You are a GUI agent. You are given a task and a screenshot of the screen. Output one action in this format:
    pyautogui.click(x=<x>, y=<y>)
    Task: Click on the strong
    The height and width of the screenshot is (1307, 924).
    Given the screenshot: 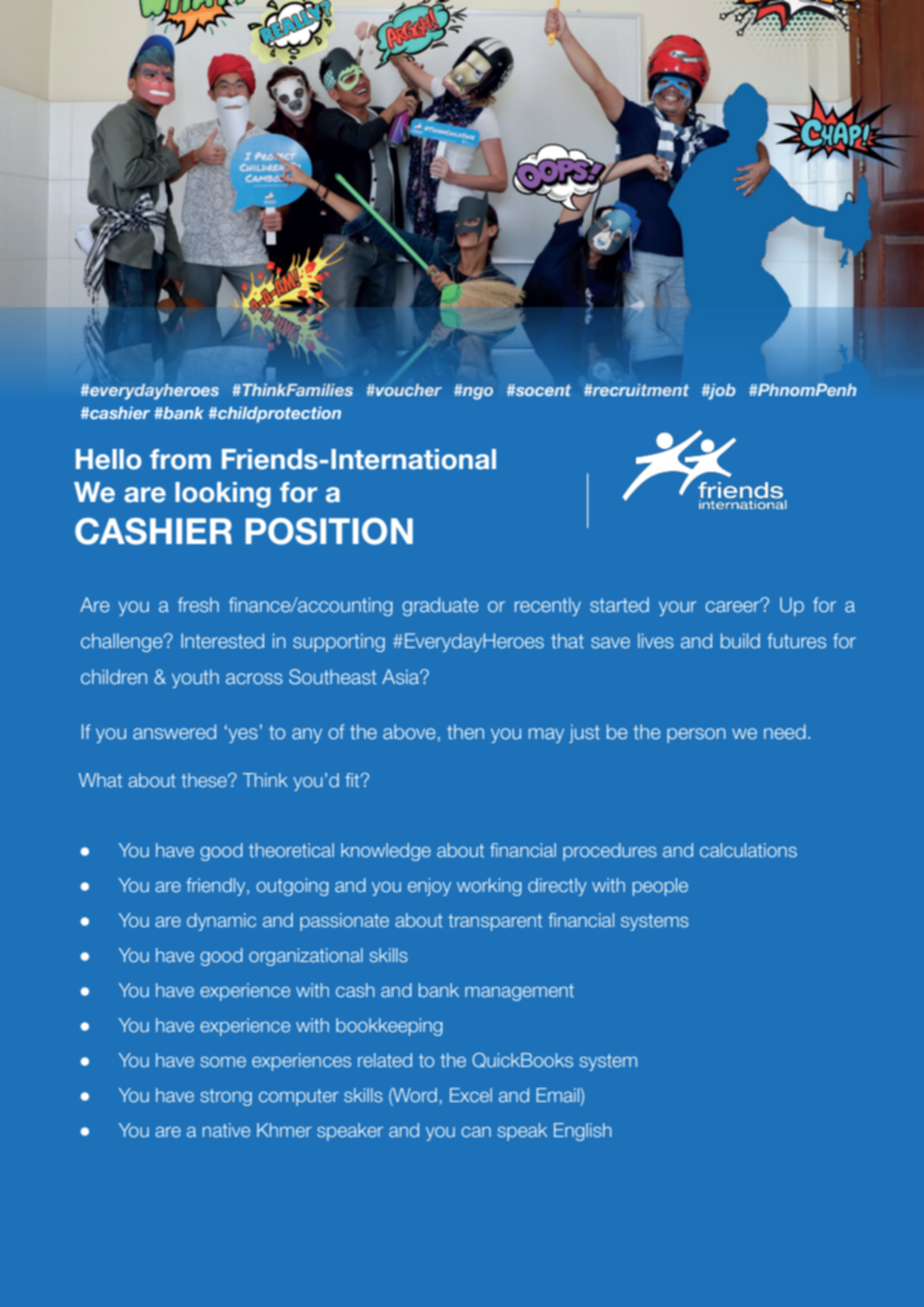 What is the action you would take?
    pyautogui.click(x=226, y=1097)
